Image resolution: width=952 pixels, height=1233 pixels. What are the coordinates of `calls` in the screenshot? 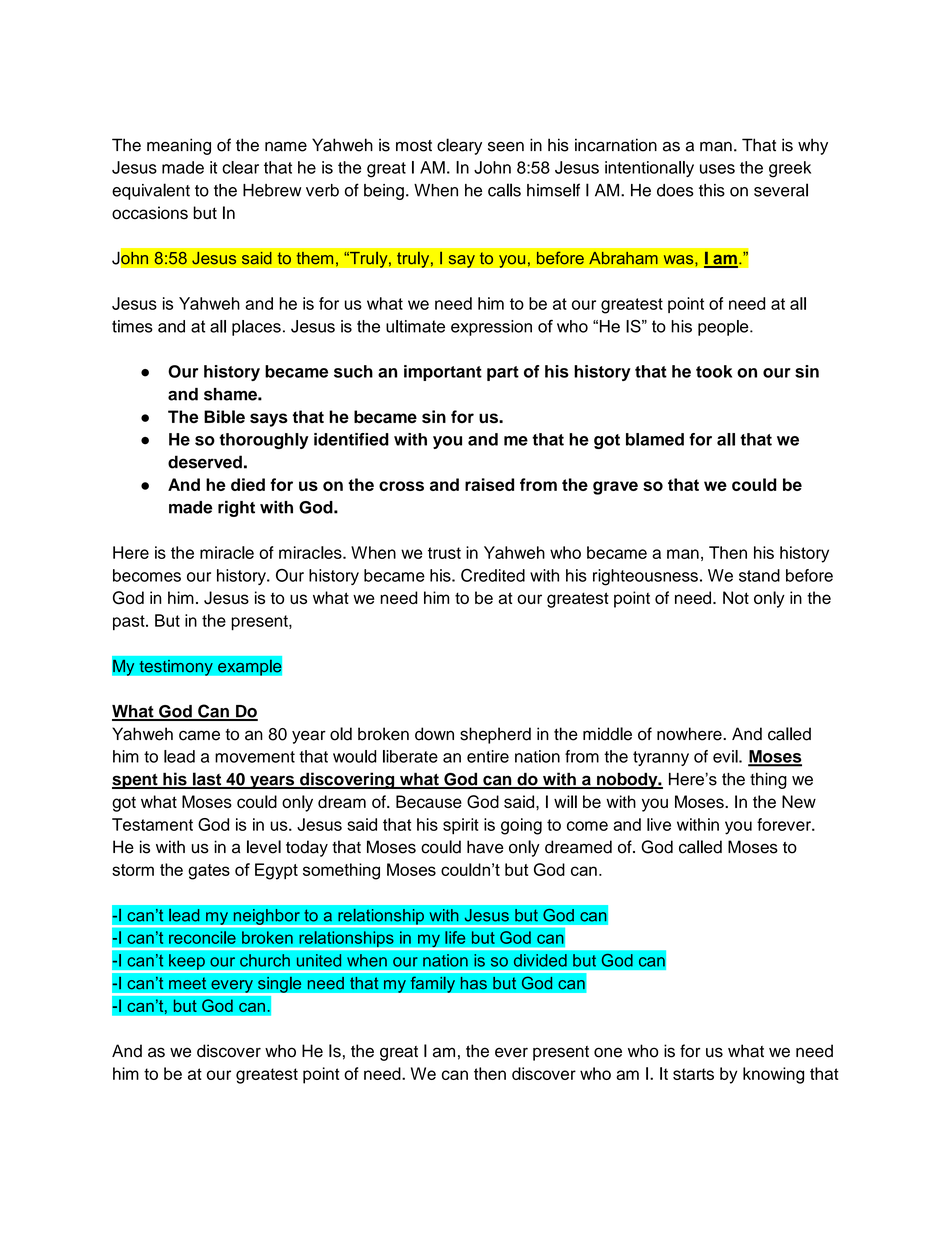 It's located at (504, 190).
